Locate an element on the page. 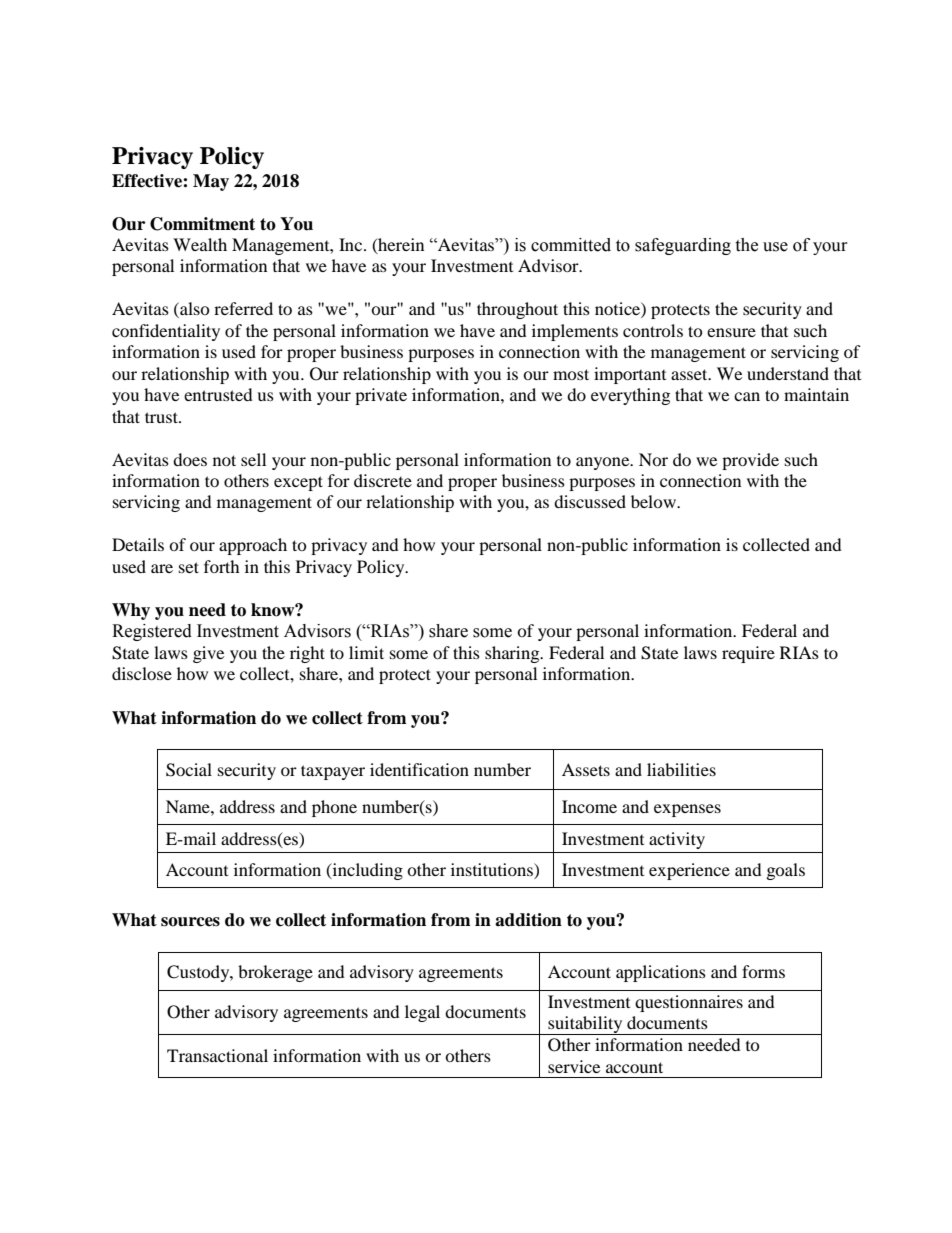 Image resolution: width=952 pixels, height=1233 pixels. questionnaires is located at coordinates (689, 1003).
